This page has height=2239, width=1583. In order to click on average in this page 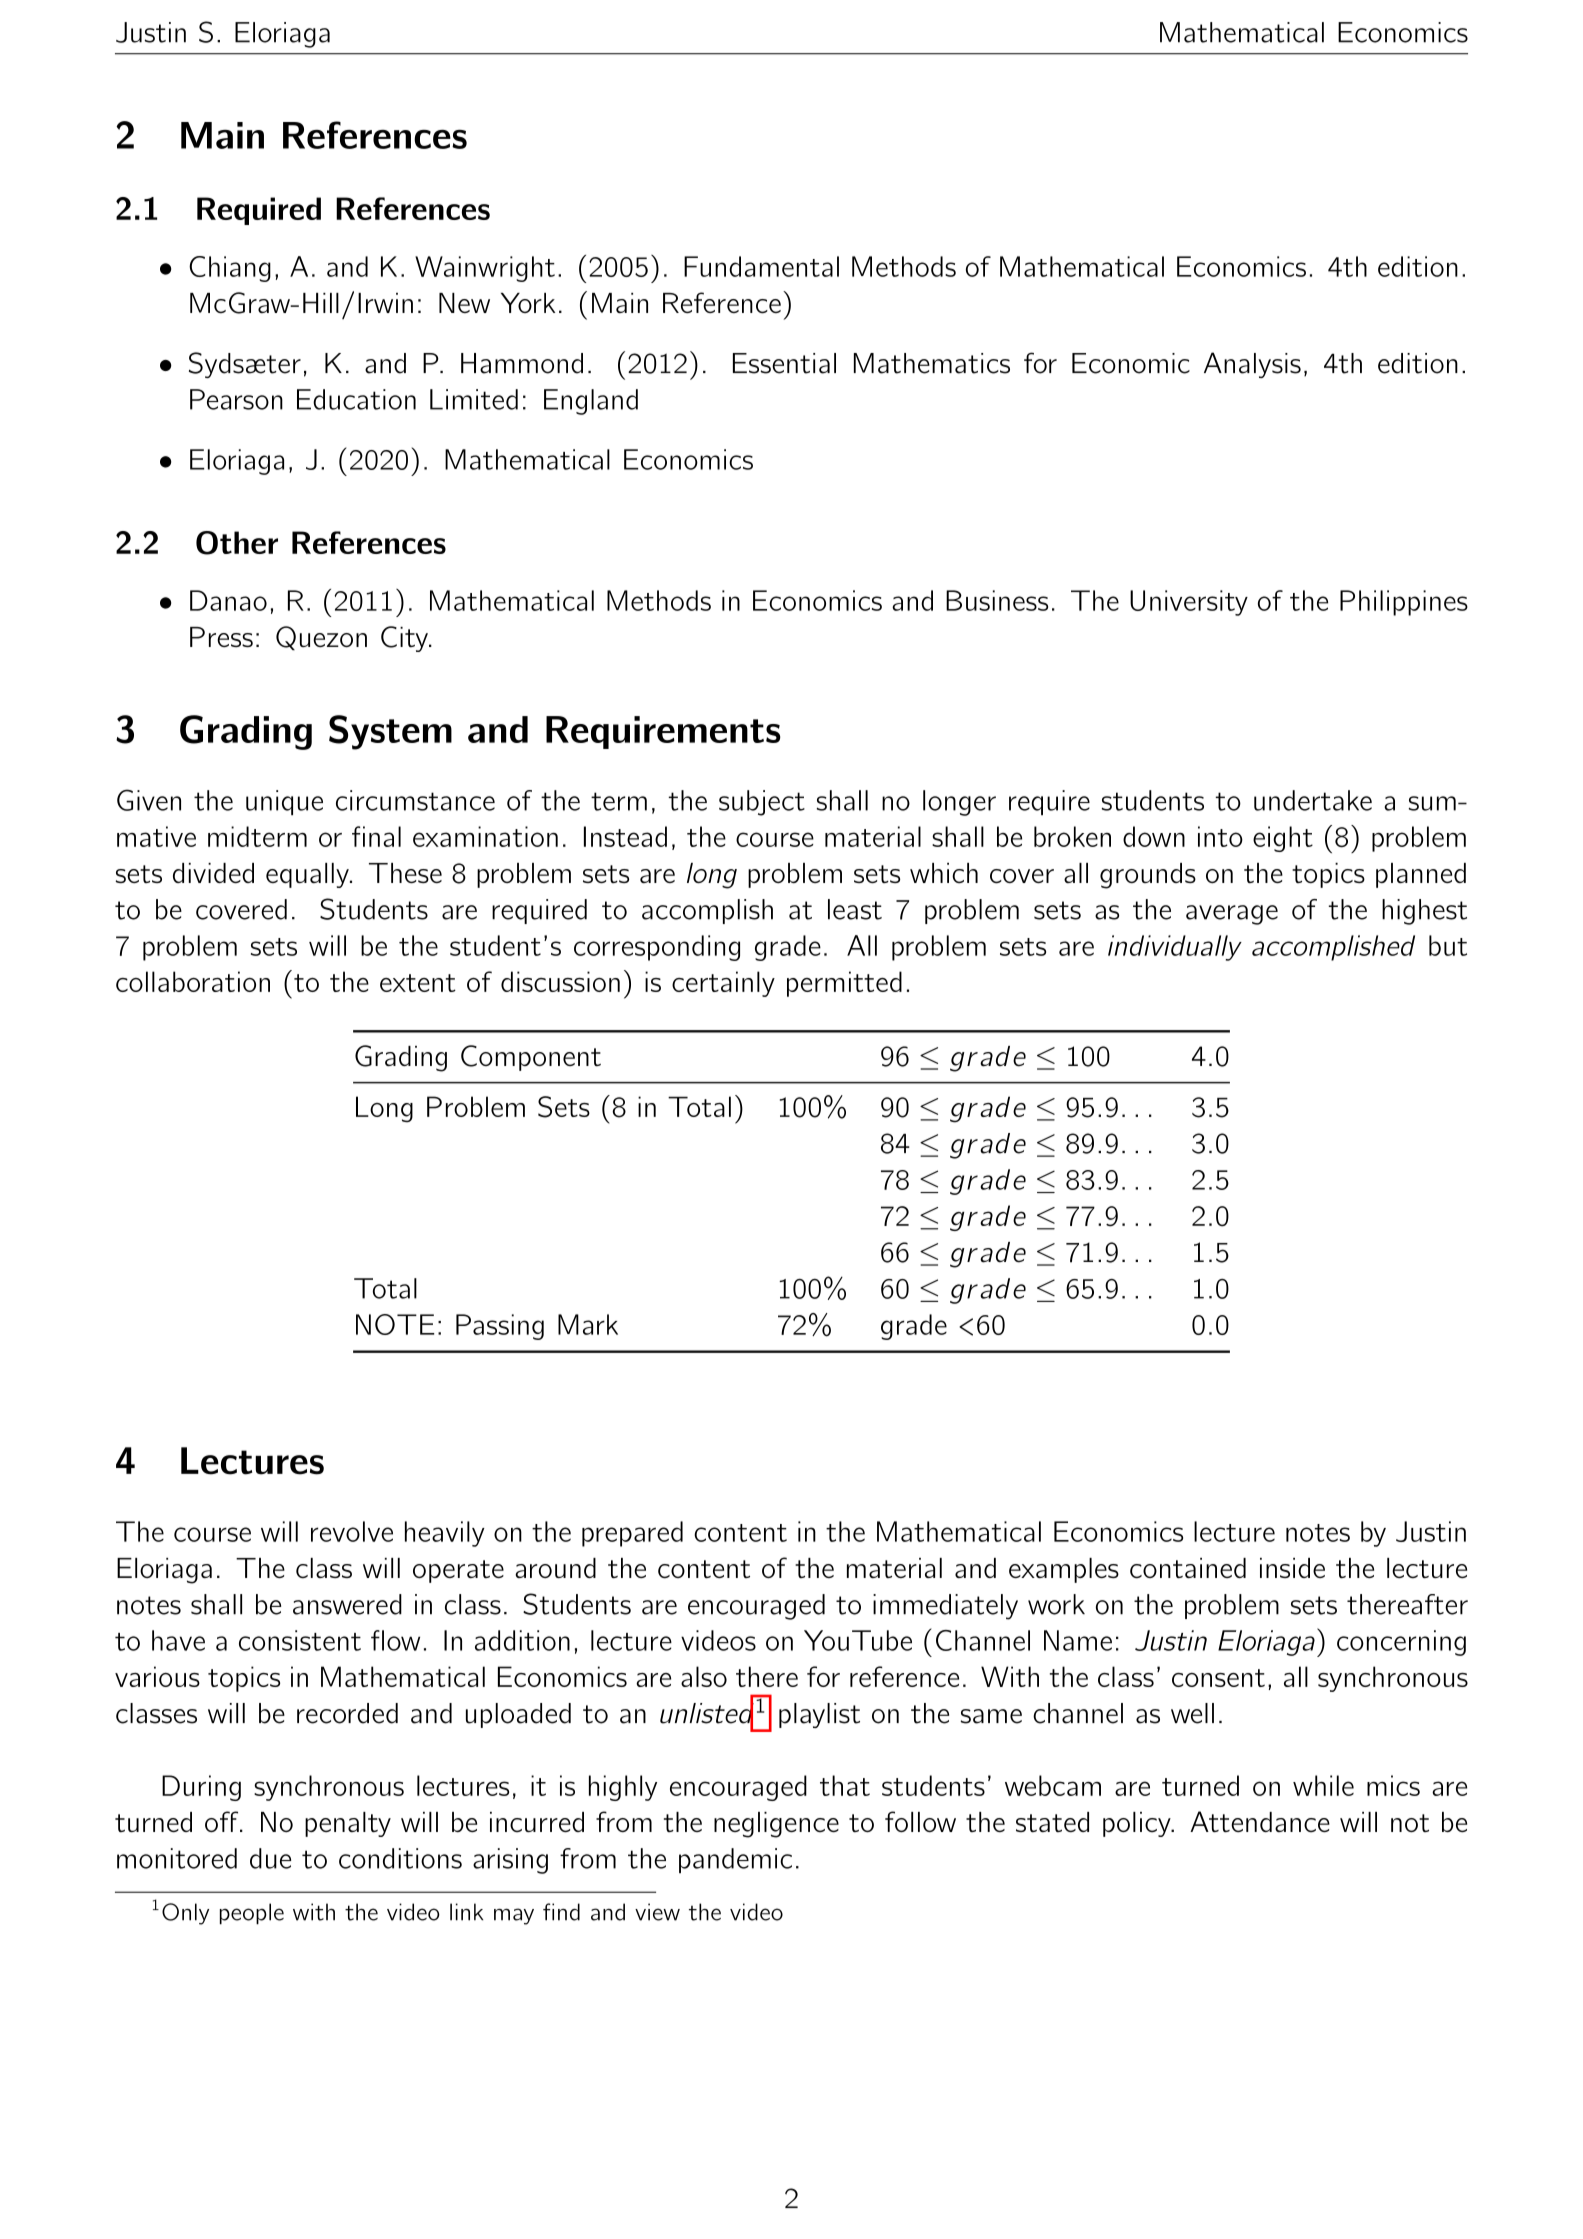, I will do `click(1232, 915)`.
